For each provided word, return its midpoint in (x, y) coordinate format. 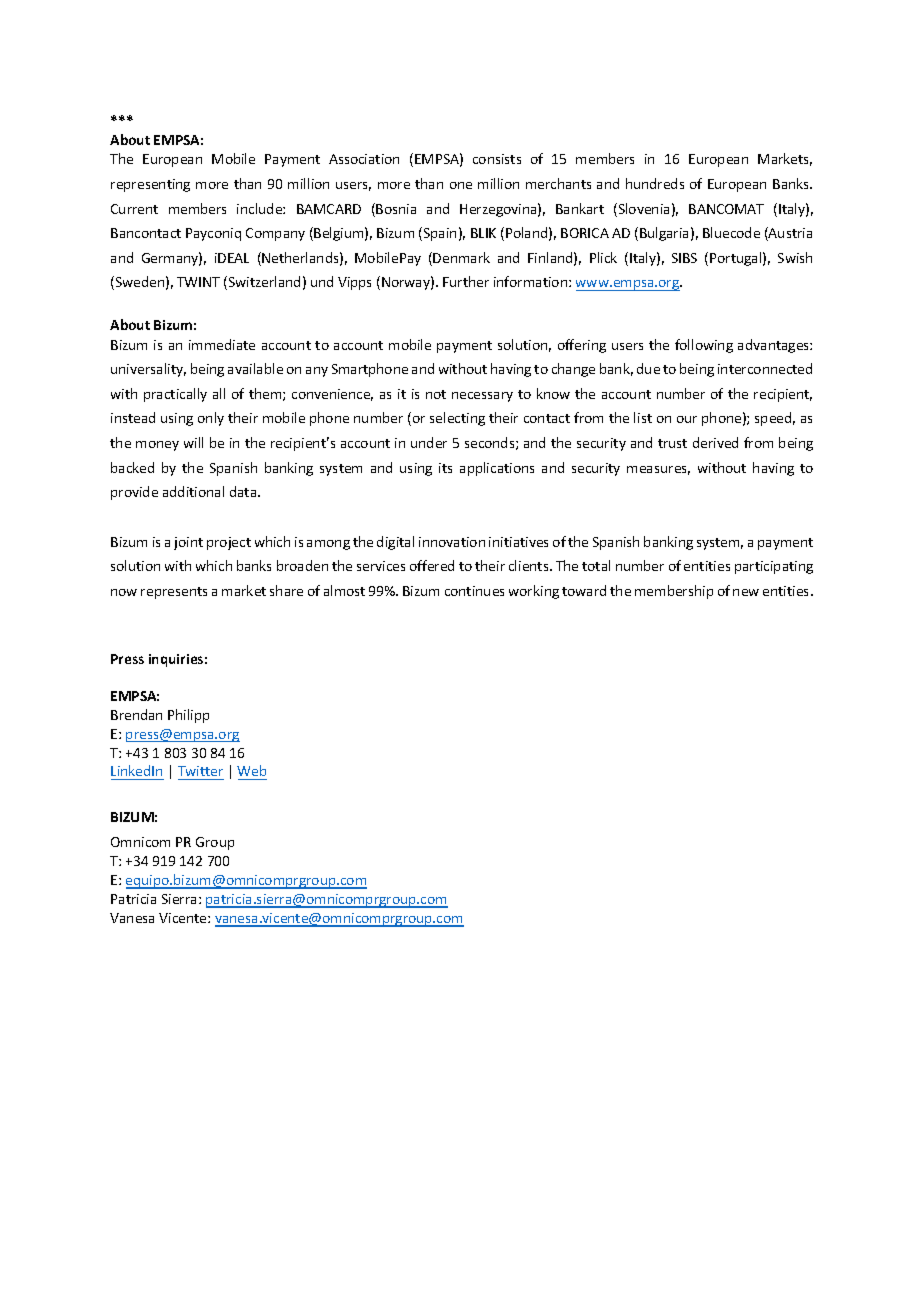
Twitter (200, 771)
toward (584, 590)
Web (251, 770)
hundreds (655, 183)
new (746, 592)
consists (497, 159)
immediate (222, 344)
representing (150, 185)
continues (474, 591)
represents (174, 593)
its (445, 468)
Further (466, 281)
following (704, 346)
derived (715, 442)
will (193, 442)
